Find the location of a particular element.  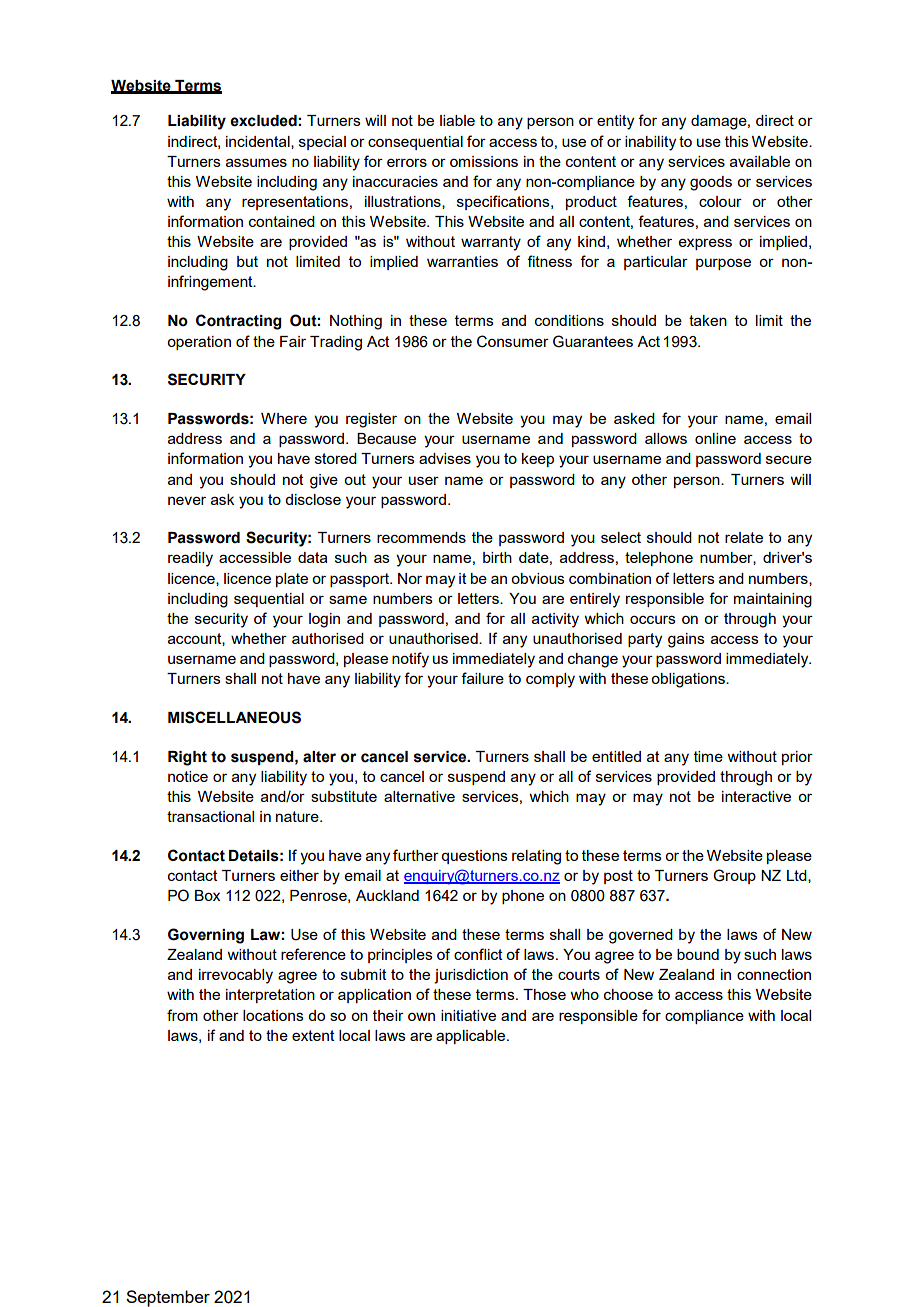

September is located at coordinates (168, 1298).
